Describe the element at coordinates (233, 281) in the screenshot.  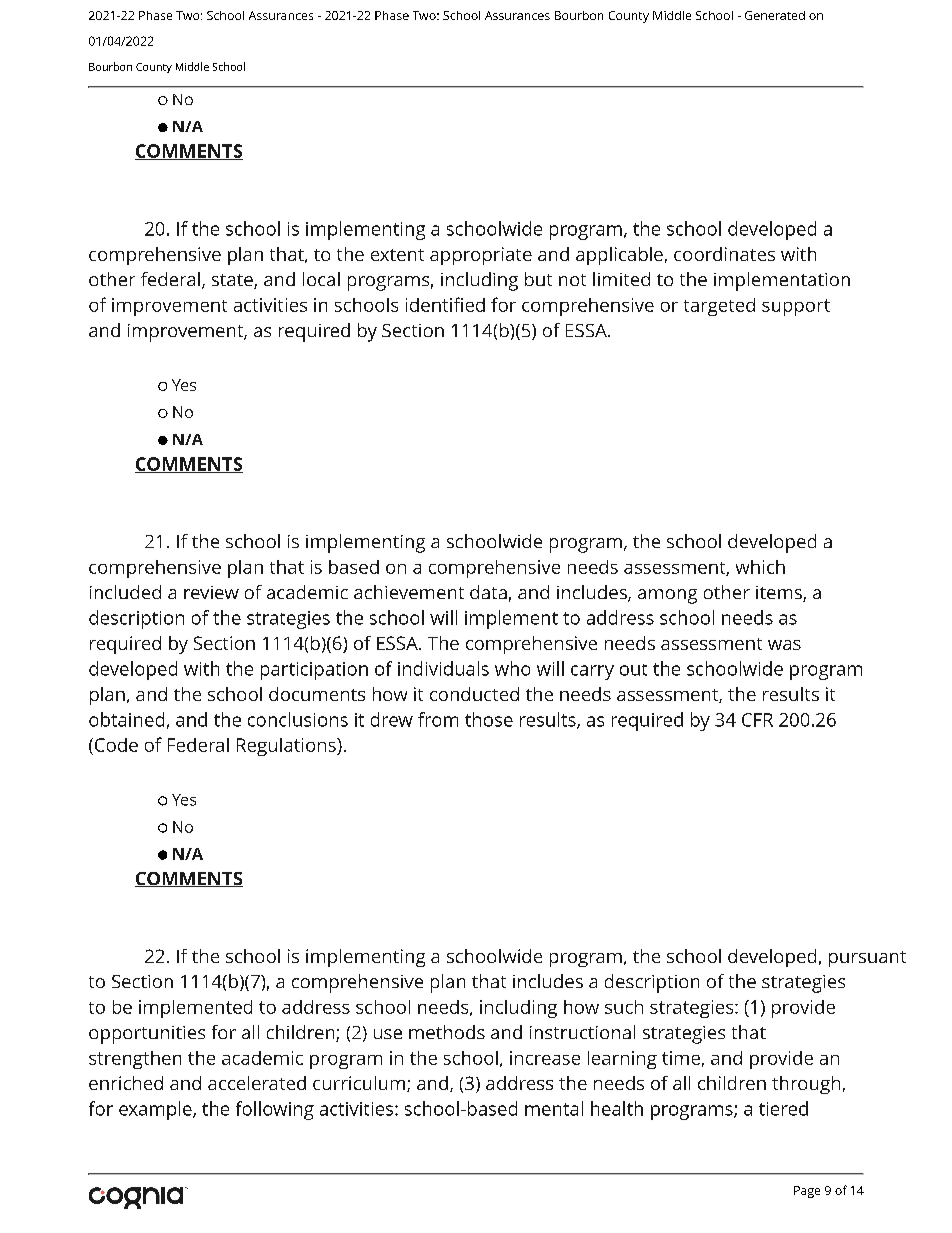
I see `state` at that location.
